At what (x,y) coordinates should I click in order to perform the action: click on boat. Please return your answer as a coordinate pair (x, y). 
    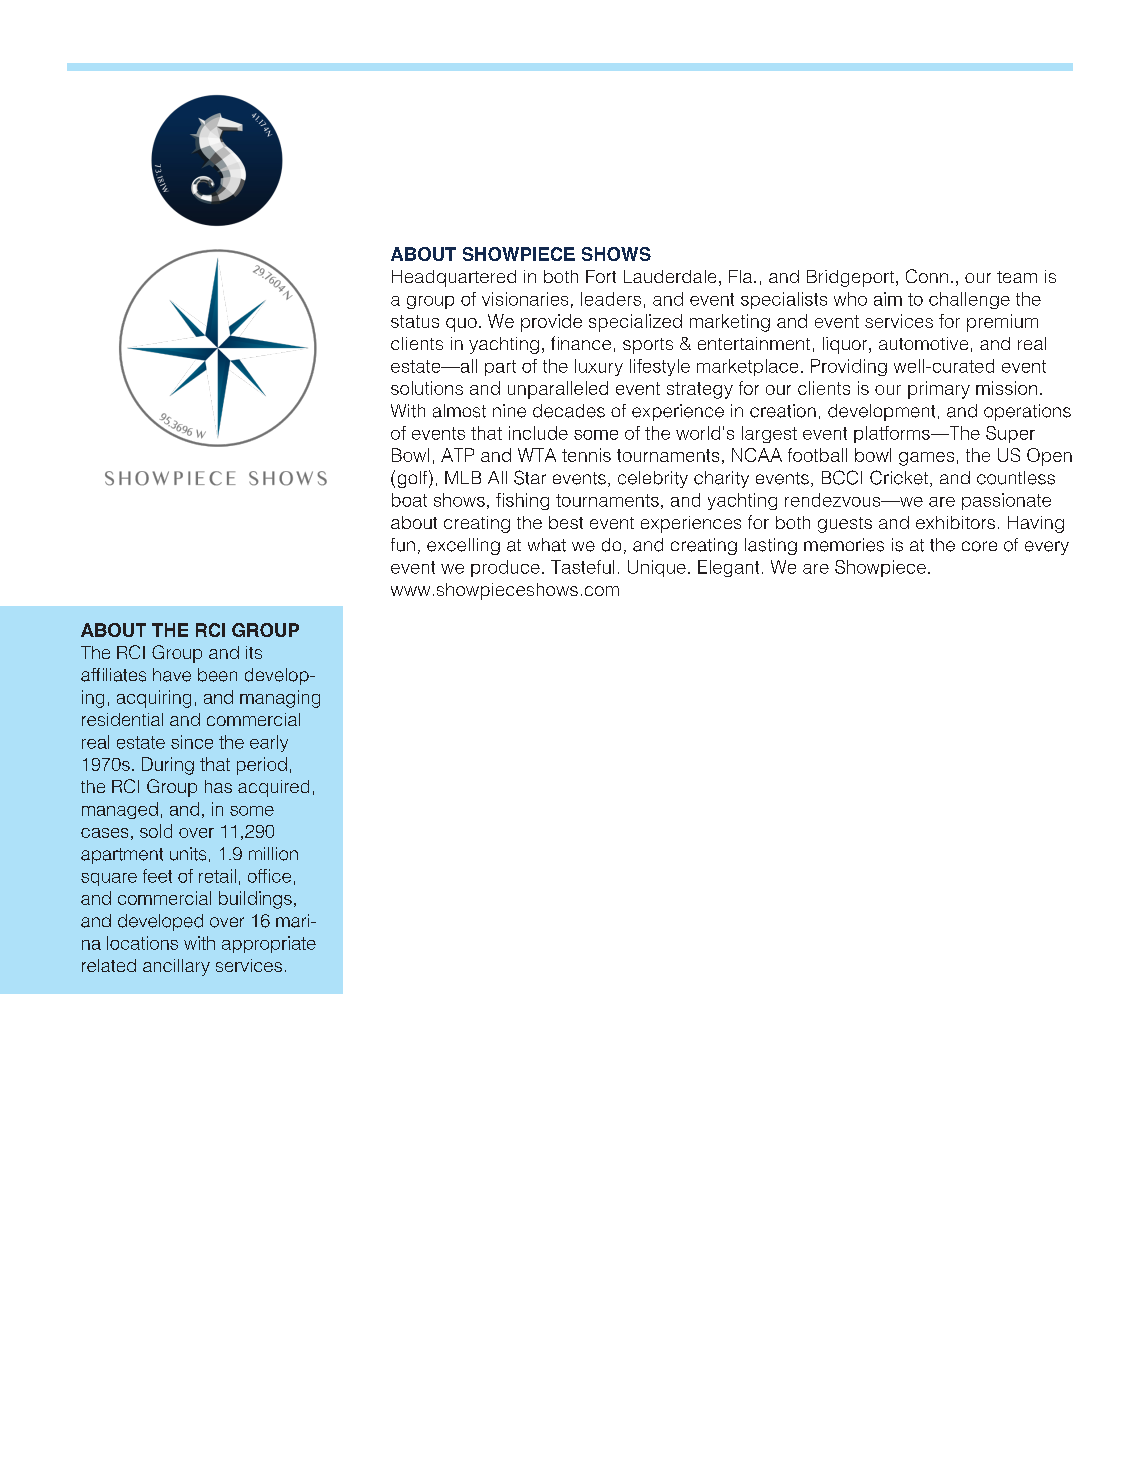
    Looking at the image, I should click on (409, 500).
